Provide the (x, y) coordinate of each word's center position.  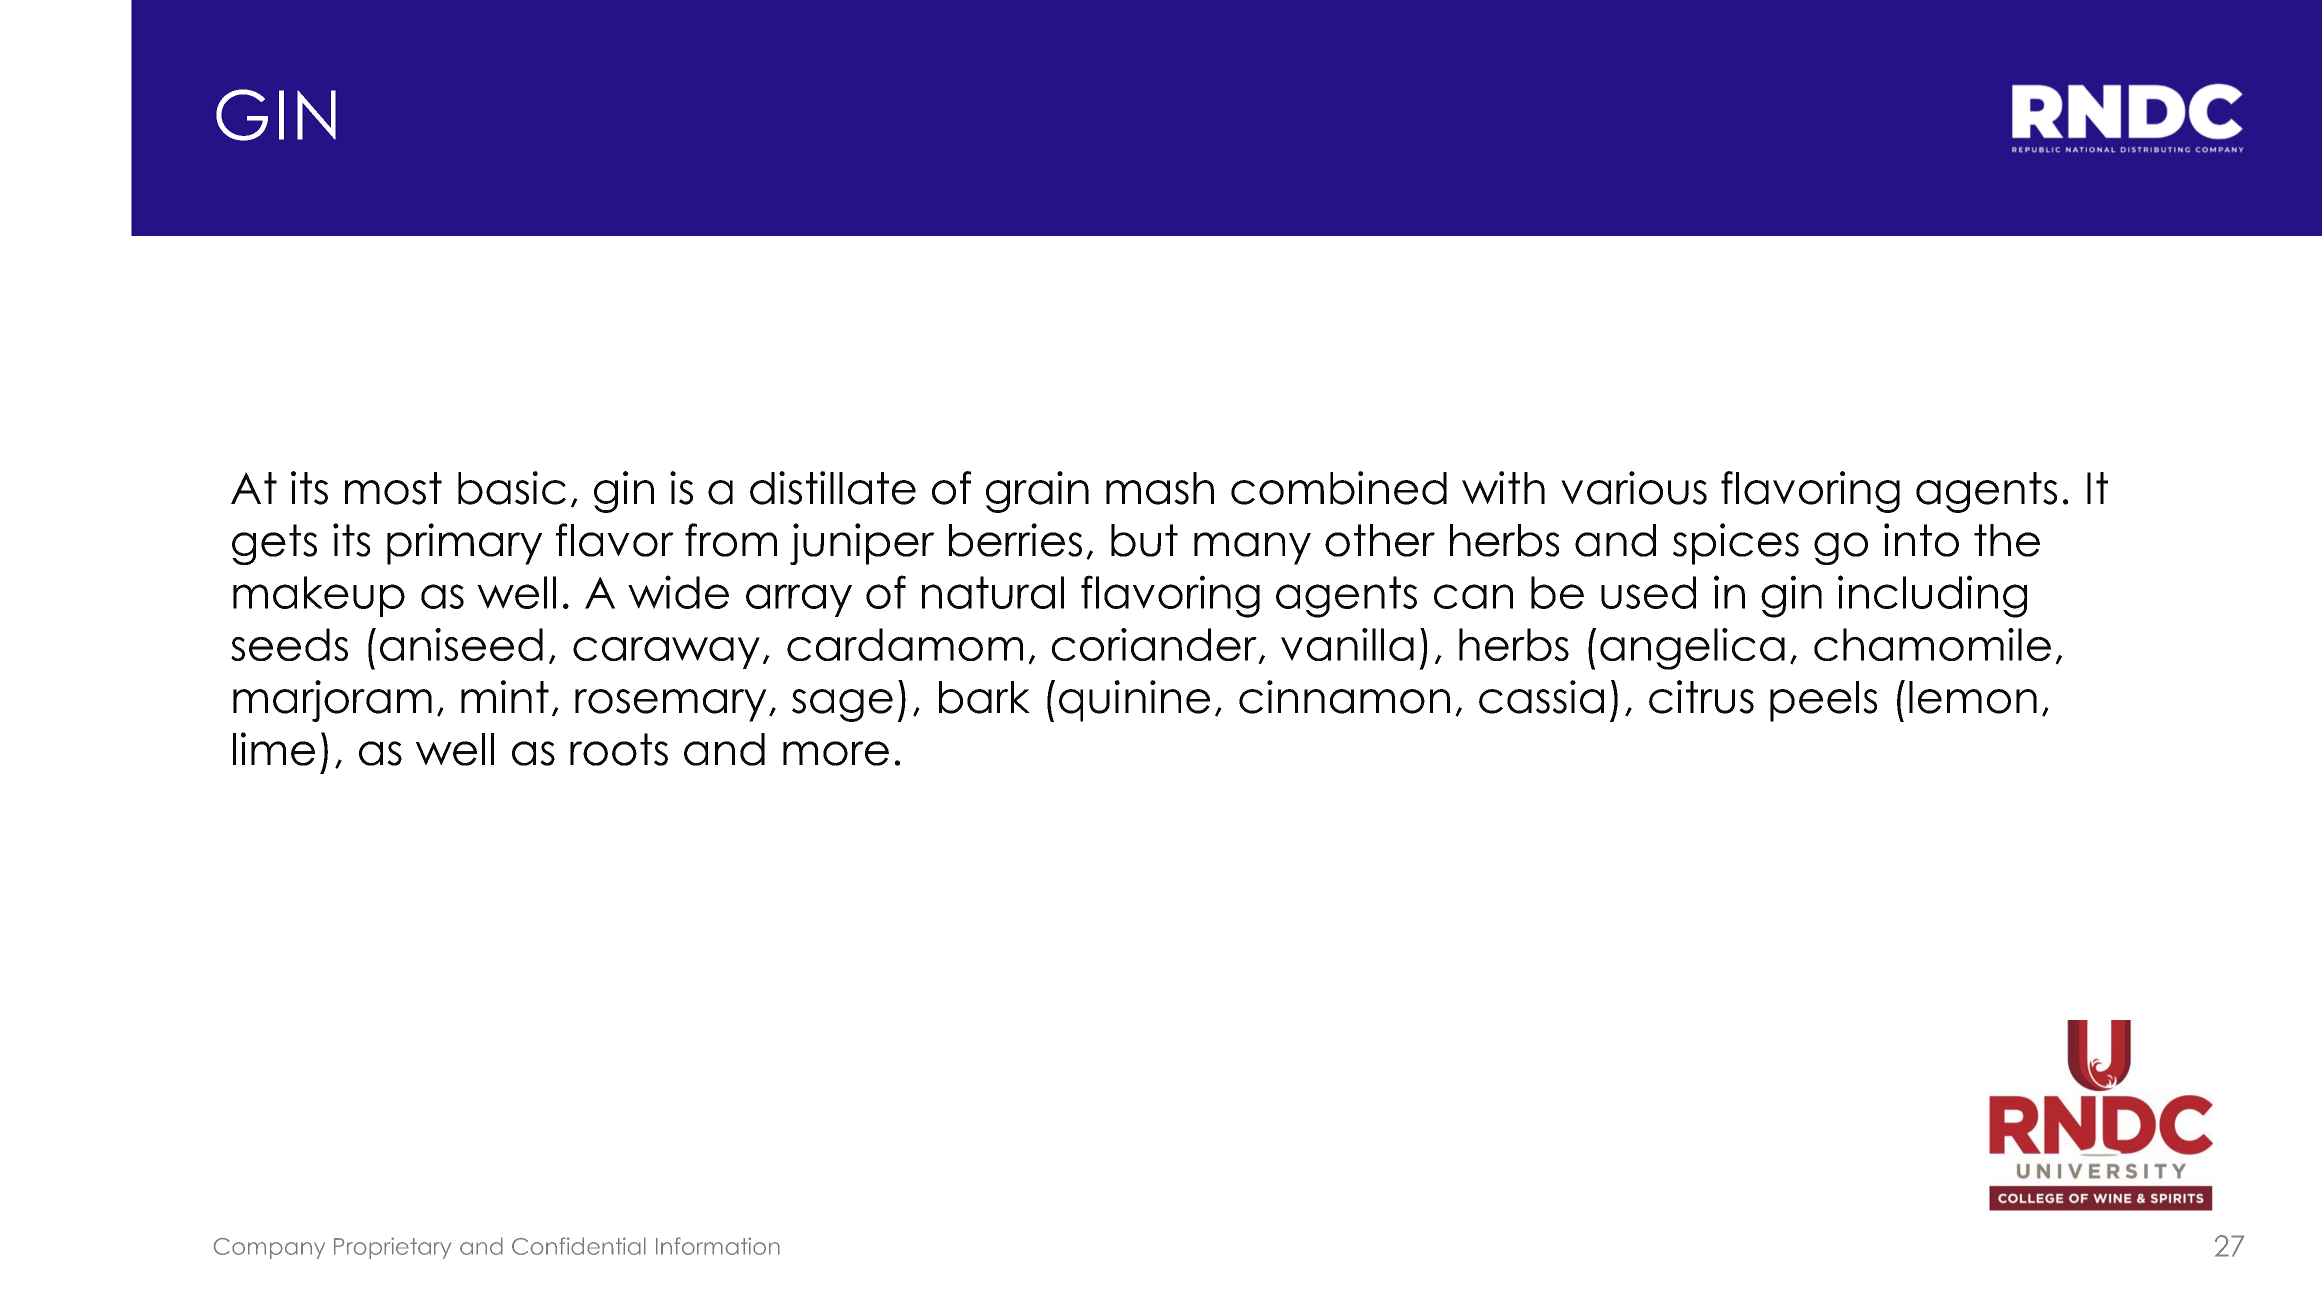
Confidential (579, 1246)
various (1634, 488)
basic (512, 488)
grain (1037, 492)
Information (718, 1246)
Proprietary (392, 1248)
